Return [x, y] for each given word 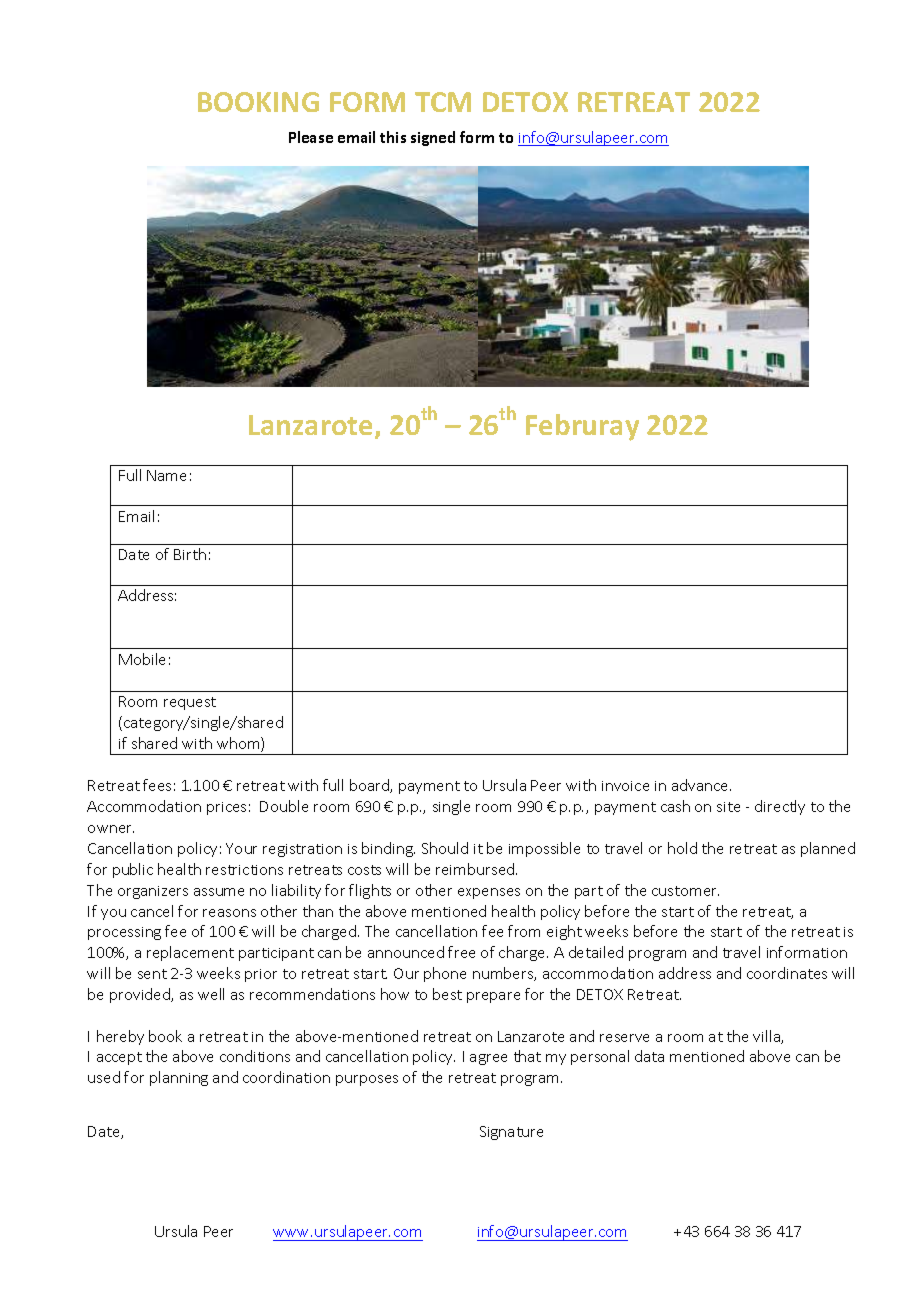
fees [157, 785]
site [728, 807]
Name [166, 475]
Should [445, 848]
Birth [190, 554]
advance [701, 785]
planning [179, 1078]
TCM [443, 102]
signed [433, 138]
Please [311, 137]
